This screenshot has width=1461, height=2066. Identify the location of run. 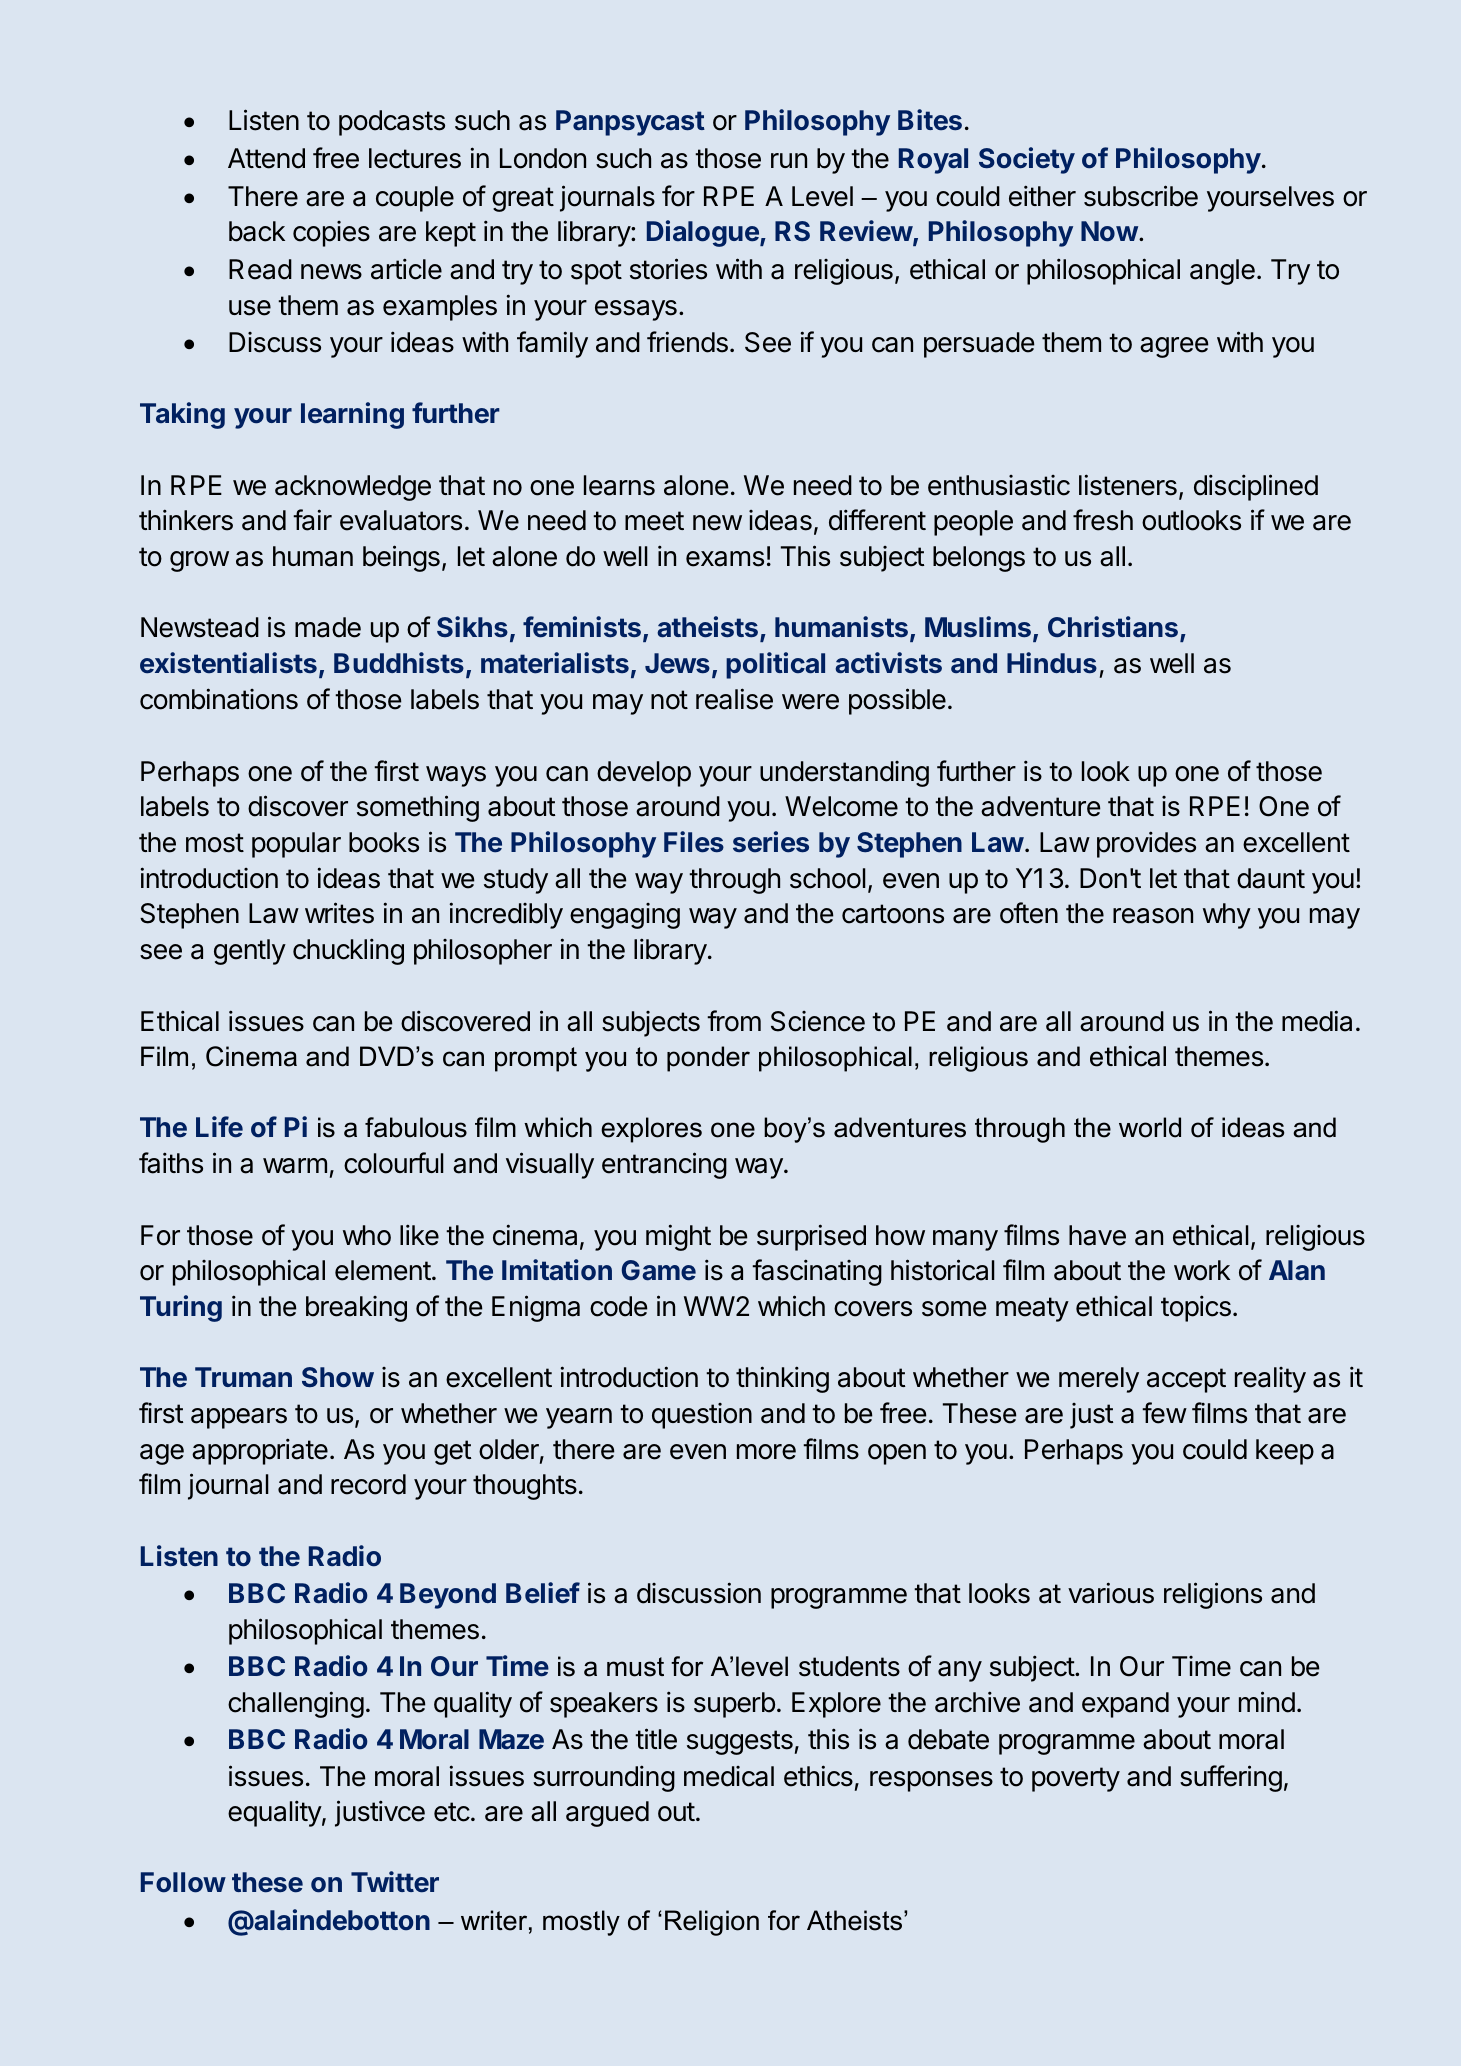
(789, 160).
